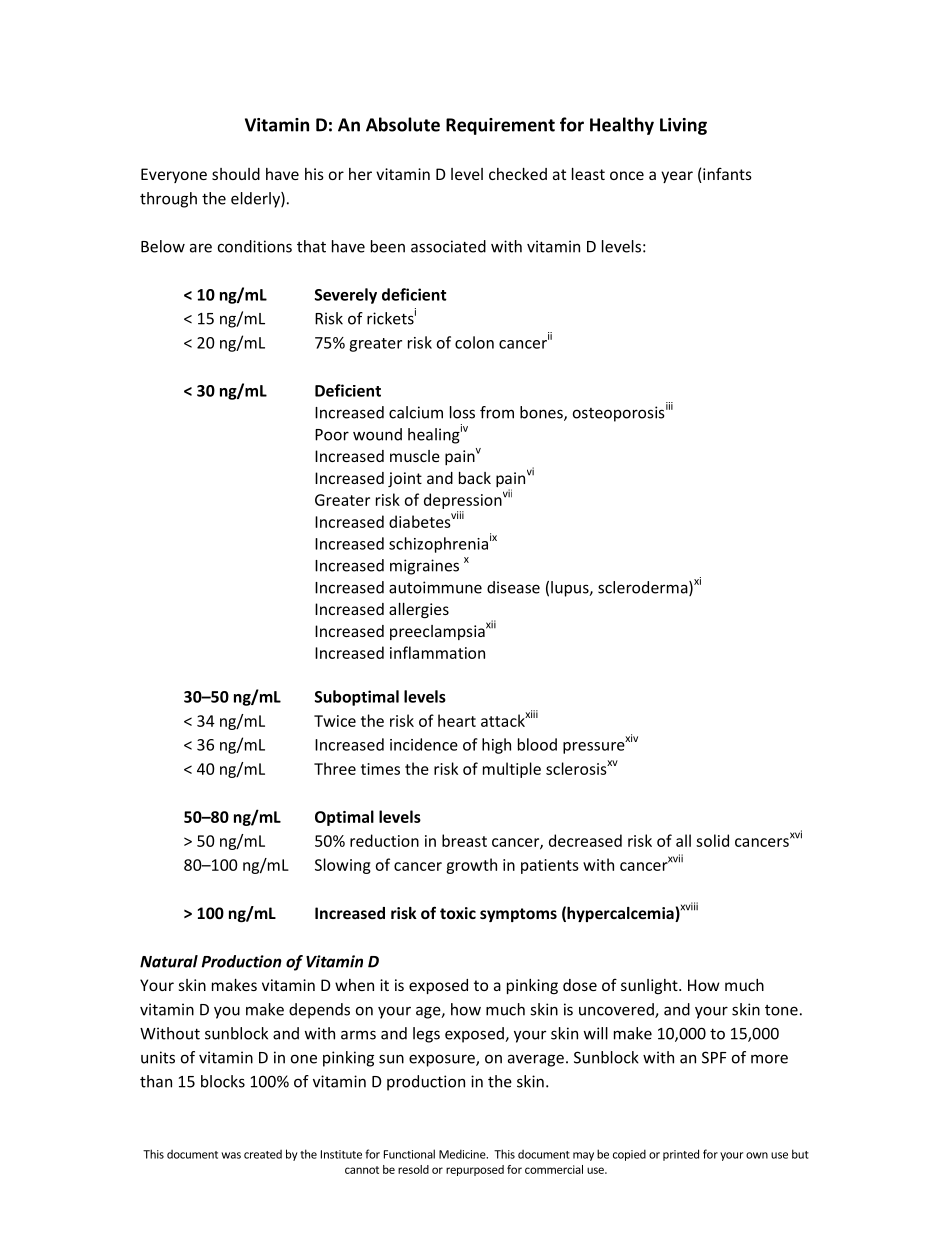  Describe the element at coordinates (712, 840) in the document. I see `solid` at that location.
